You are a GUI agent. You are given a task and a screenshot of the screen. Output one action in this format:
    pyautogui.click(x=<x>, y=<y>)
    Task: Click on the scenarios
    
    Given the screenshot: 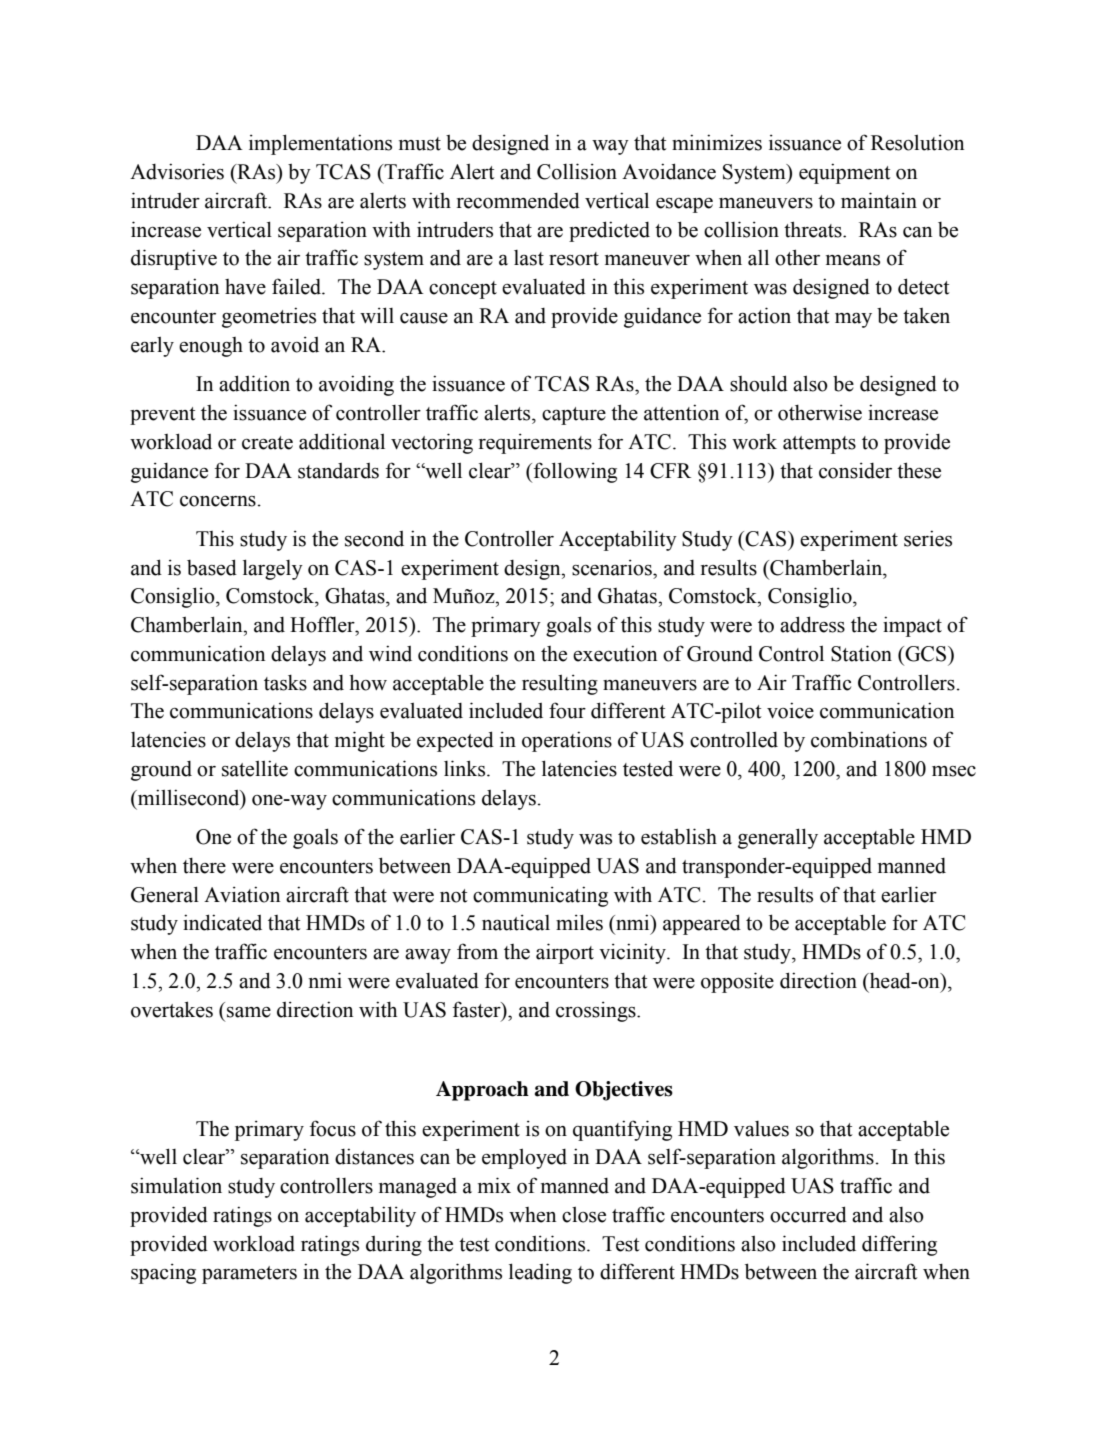 What is the action you would take?
    pyautogui.click(x=613, y=567)
